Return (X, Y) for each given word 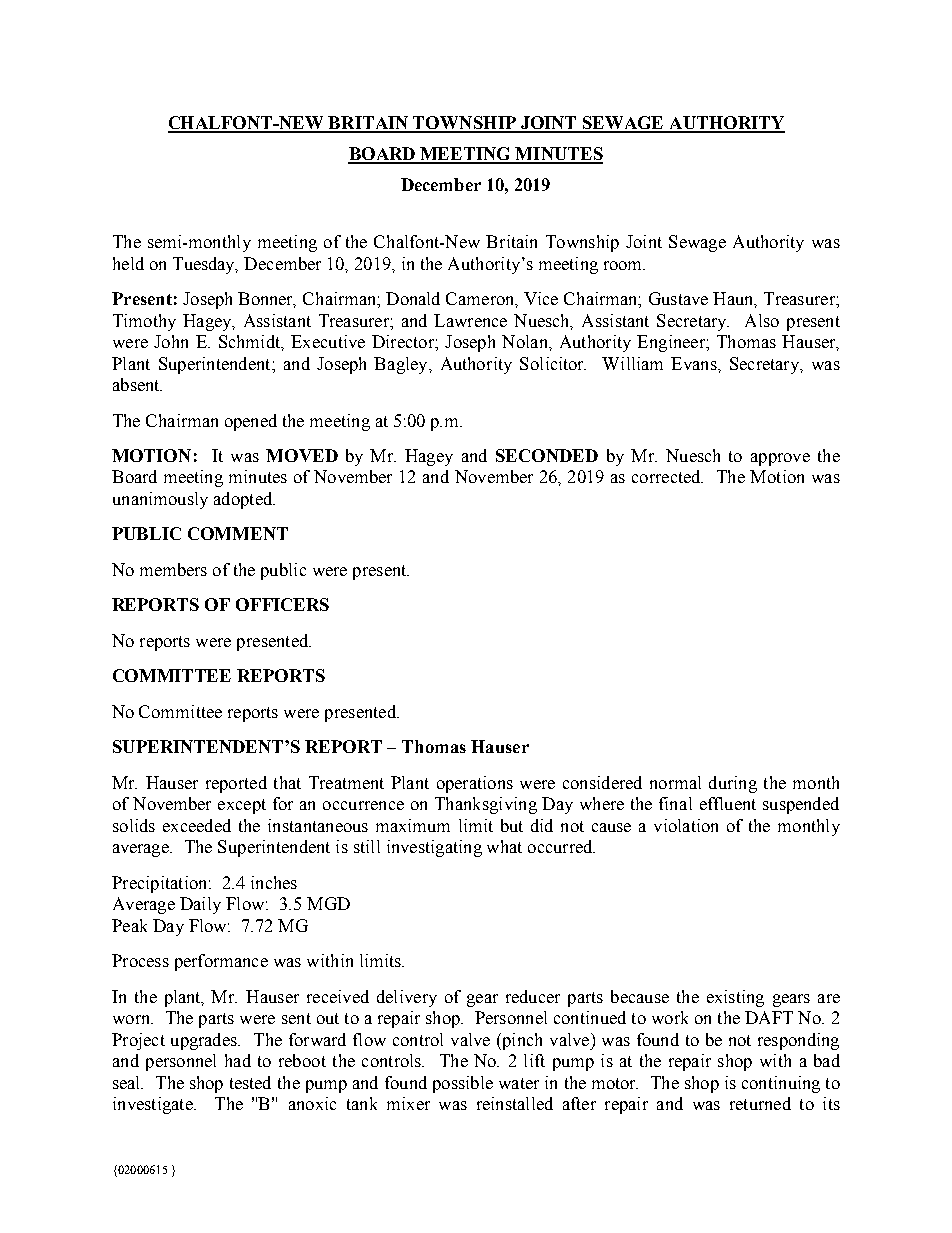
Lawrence (470, 320)
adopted (244, 500)
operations (475, 784)
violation (686, 825)
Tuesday (205, 265)
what (504, 846)
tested (250, 1082)
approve (780, 459)
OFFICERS (282, 604)
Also (762, 320)
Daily (200, 905)
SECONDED (547, 455)
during (733, 784)
